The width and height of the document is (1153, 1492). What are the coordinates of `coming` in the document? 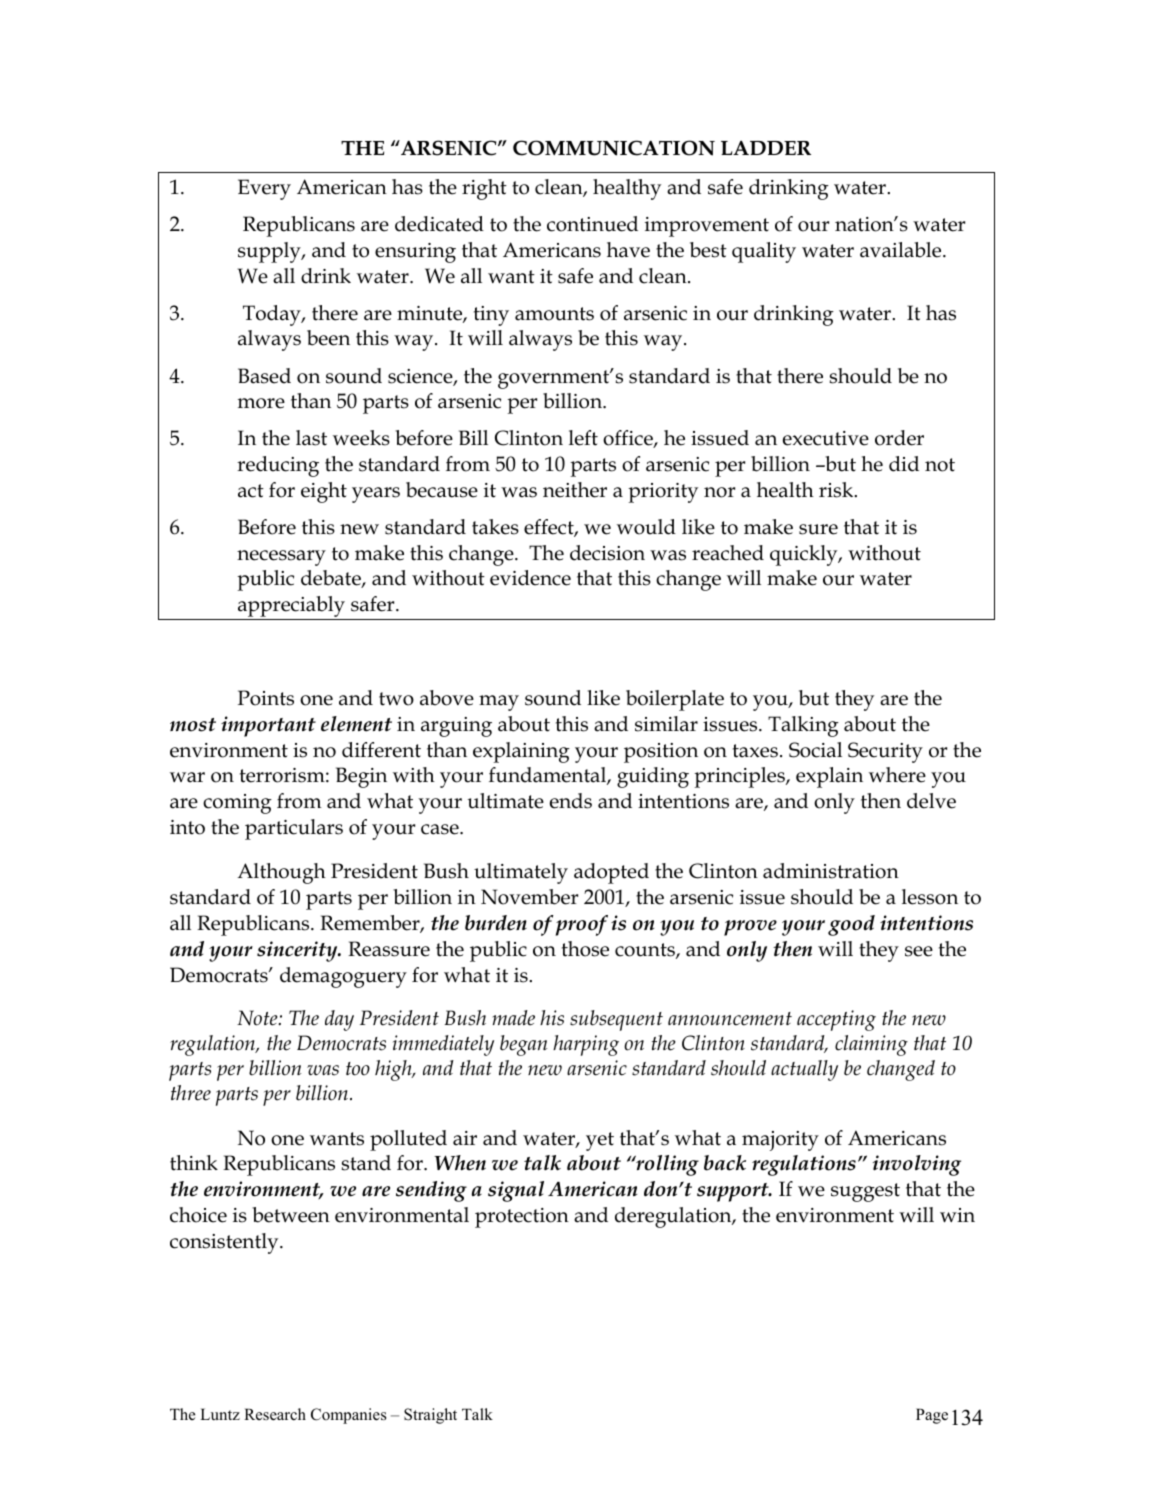 It's located at (237, 804).
